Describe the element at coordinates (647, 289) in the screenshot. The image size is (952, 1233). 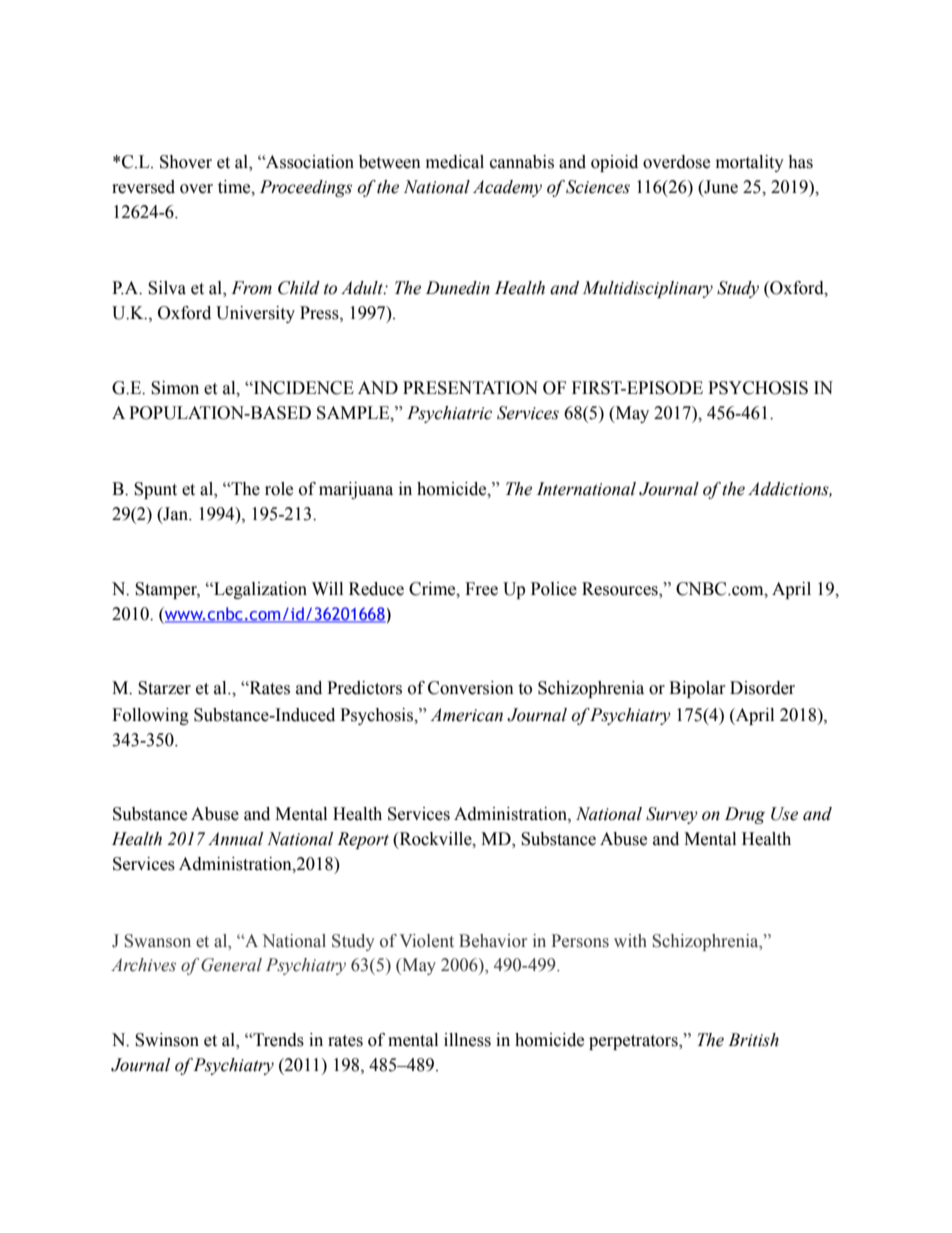
I see `Multidisciplinary` at that location.
